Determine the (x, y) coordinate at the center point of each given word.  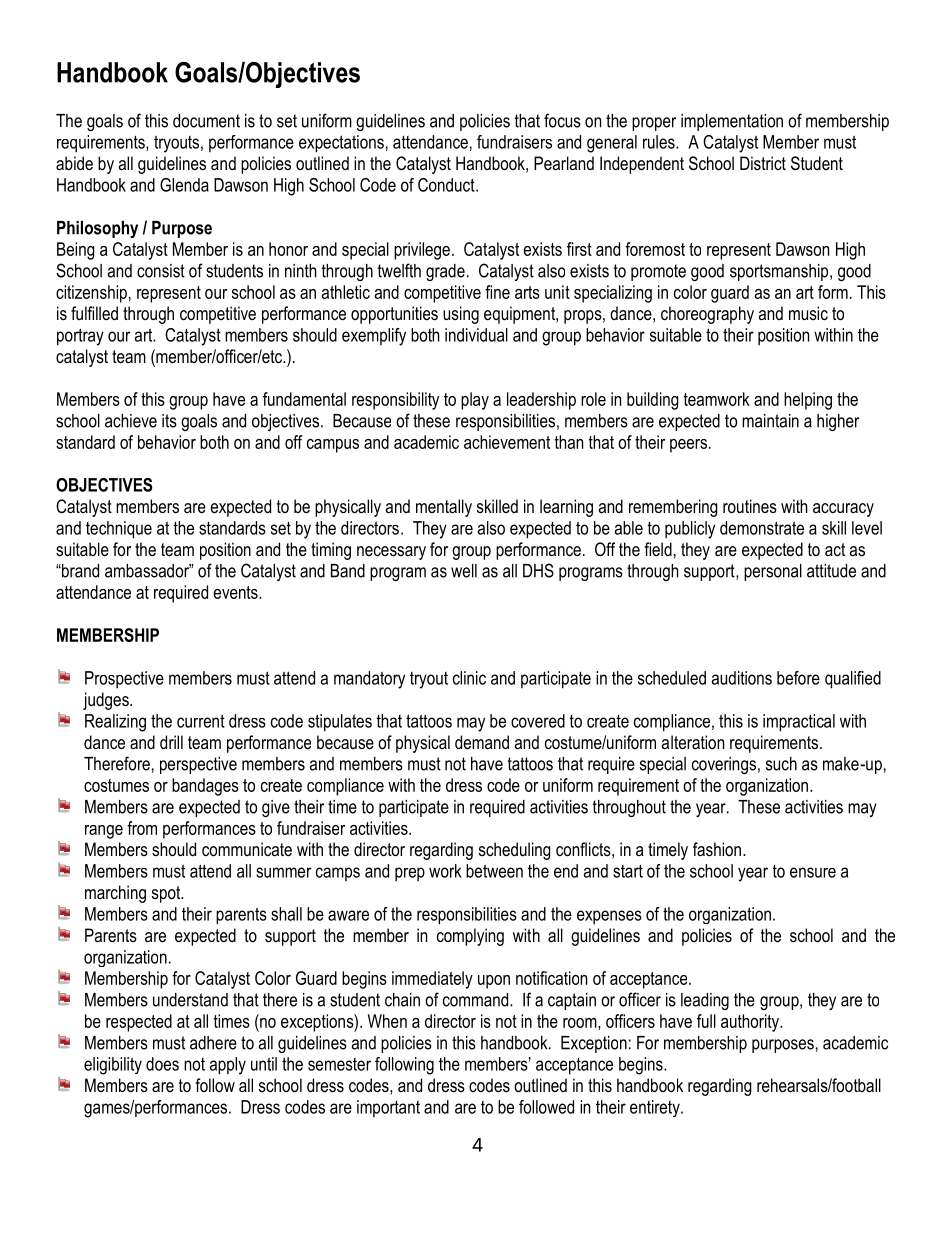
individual (476, 335)
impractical (799, 723)
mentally (444, 508)
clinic (469, 678)
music (808, 313)
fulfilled (94, 313)
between (494, 871)
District (763, 163)
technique (119, 530)
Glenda (184, 185)
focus (562, 120)
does (162, 1064)
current (201, 721)
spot (167, 894)
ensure (813, 872)
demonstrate (762, 528)
